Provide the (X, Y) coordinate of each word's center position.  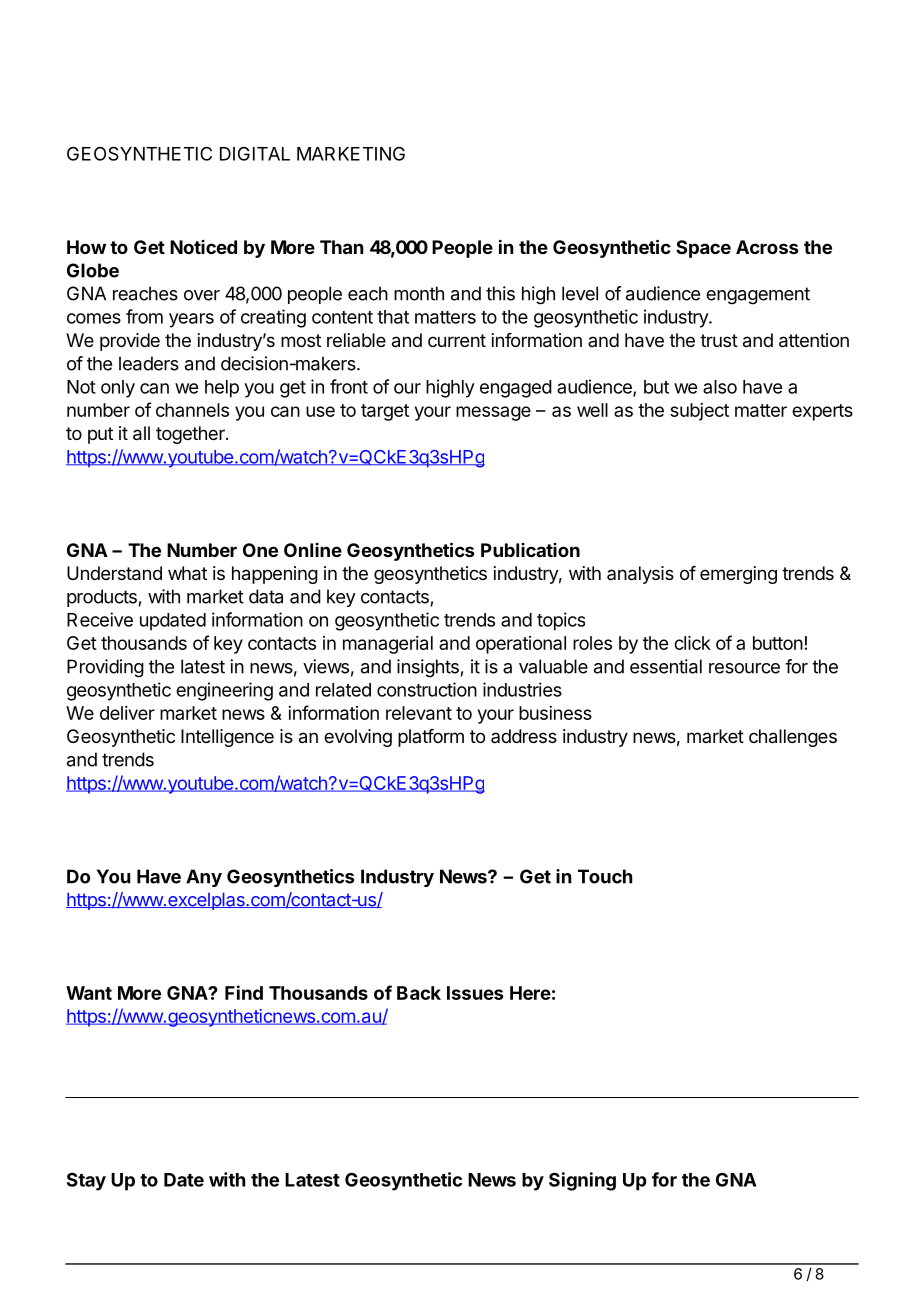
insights (428, 668)
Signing (582, 1181)
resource (744, 668)
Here (530, 993)
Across (767, 247)
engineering (224, 691)
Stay (86, 1181)
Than (341, 247)
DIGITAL (255, 154)
